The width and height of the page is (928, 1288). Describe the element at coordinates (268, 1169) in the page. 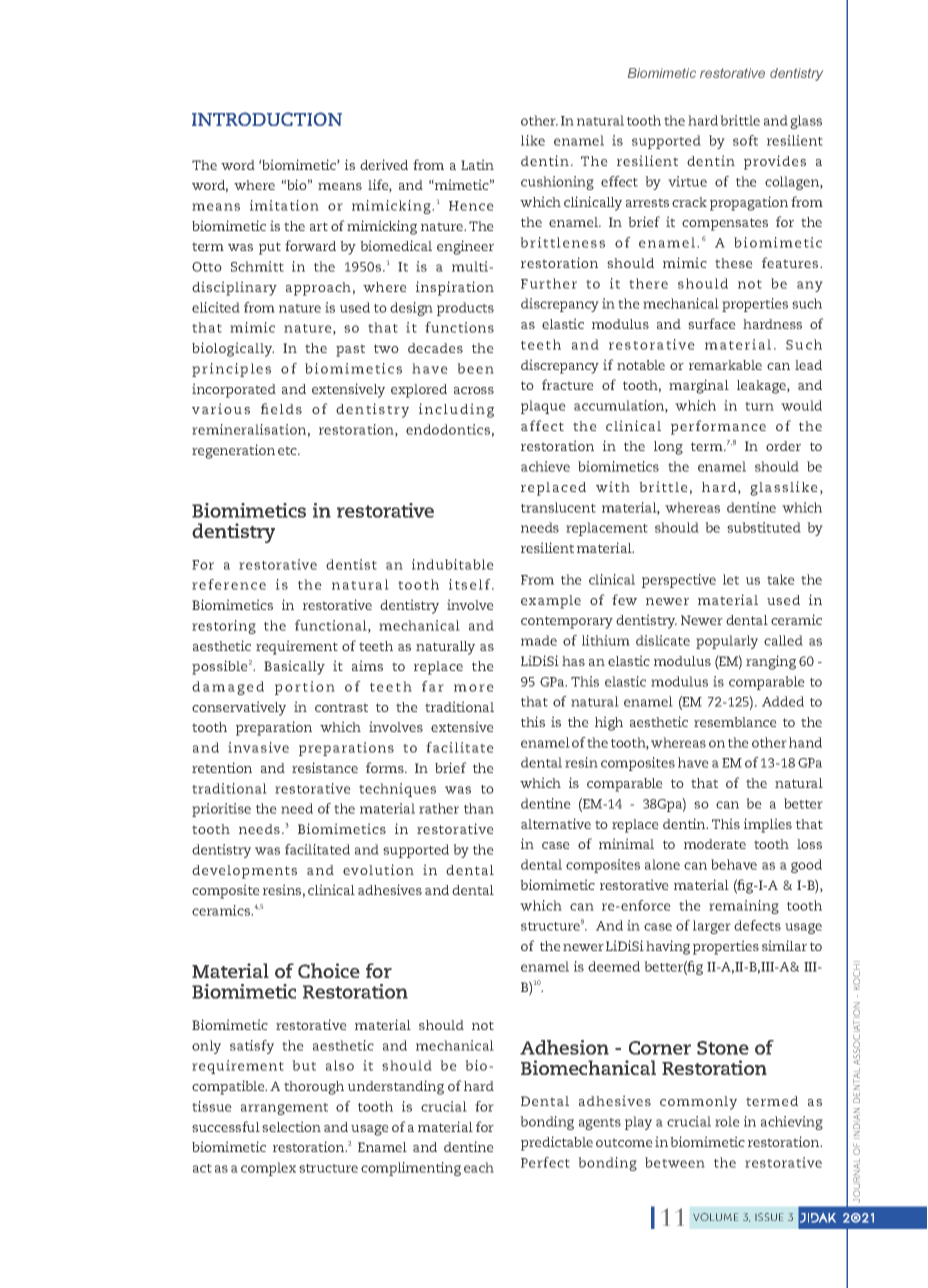

I see `complex` at that location.
